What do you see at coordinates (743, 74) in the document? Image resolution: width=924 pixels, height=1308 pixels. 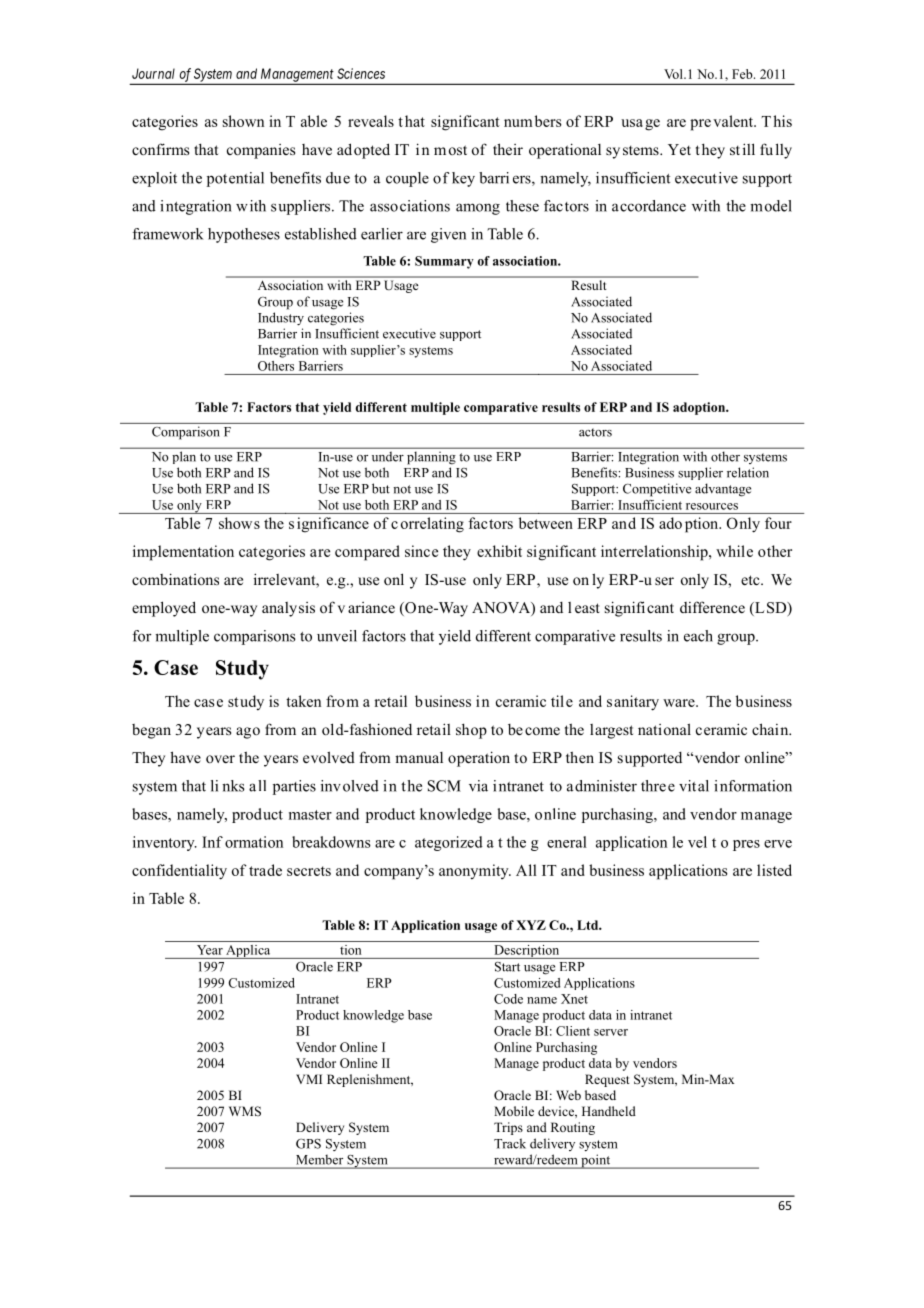 I see `Feb` at bounding box center [743, 74].
